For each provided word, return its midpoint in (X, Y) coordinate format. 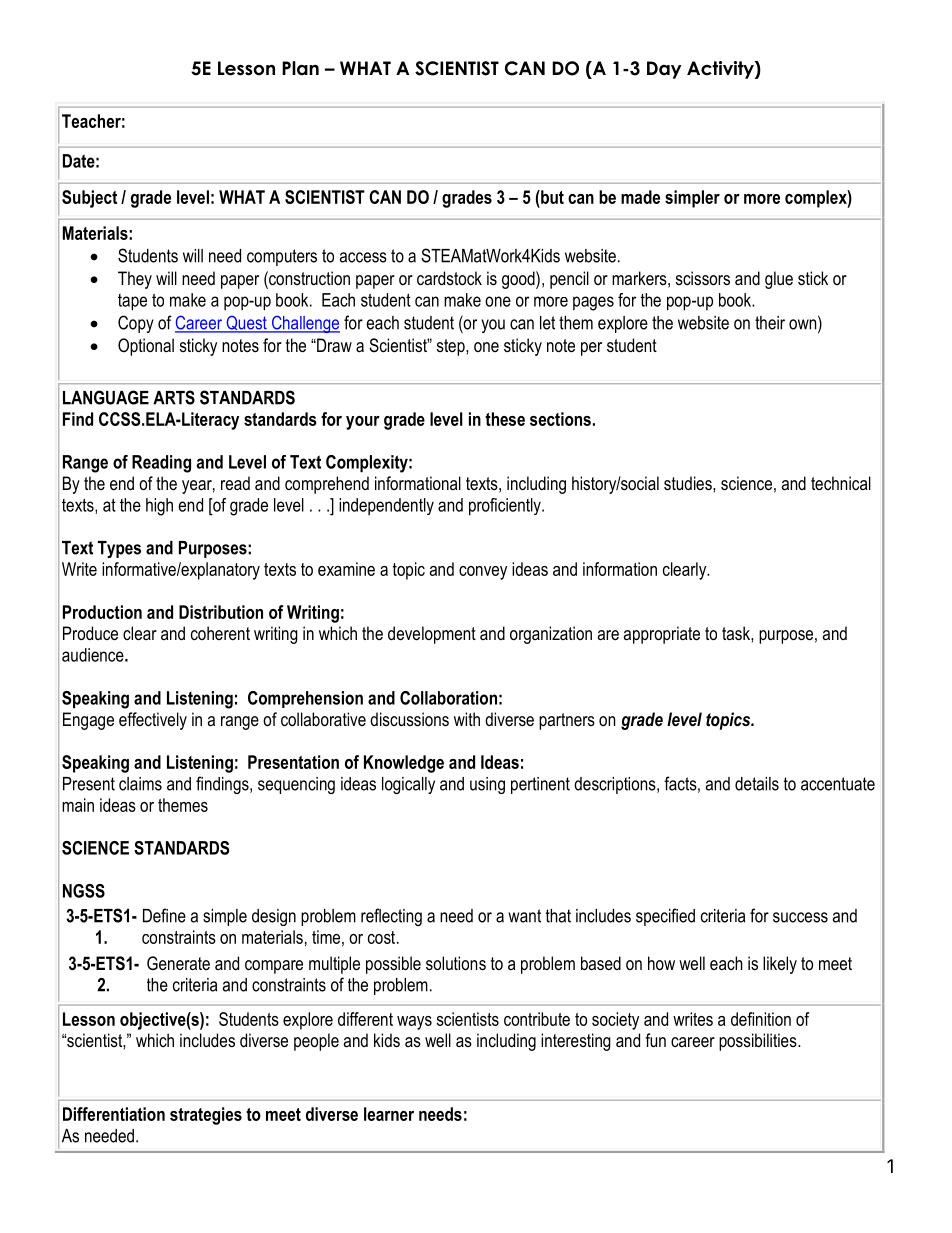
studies (689, 483)
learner (389, 1114)
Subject (89, 199)
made (640, 197)
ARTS (174, 397)
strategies (206, 1116)
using (487, 785)
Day (664, 70)
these (505, 419)
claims (140, 784)
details (757, 784)
